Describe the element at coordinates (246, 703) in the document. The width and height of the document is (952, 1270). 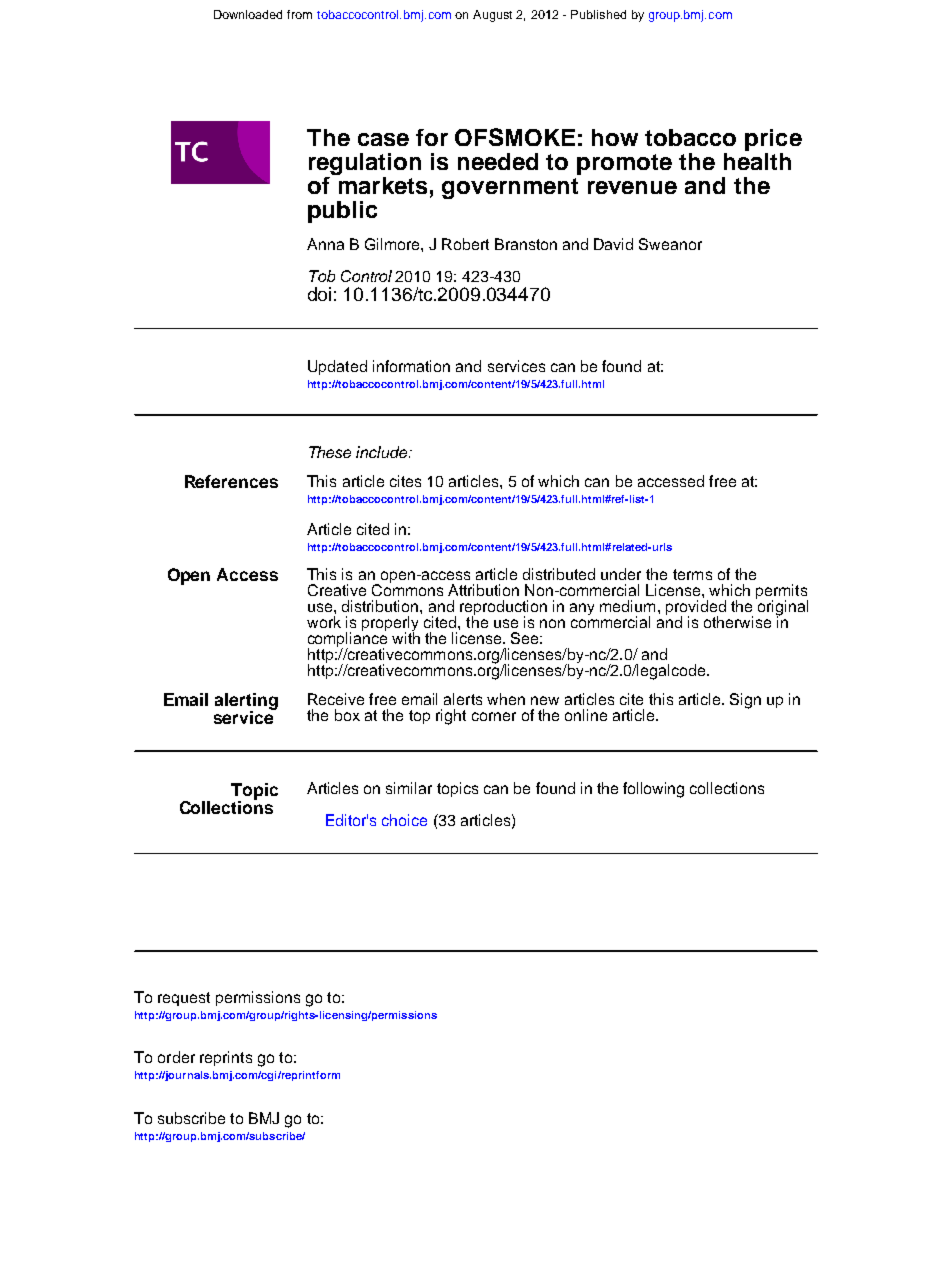
I see `alerting` at that location.
